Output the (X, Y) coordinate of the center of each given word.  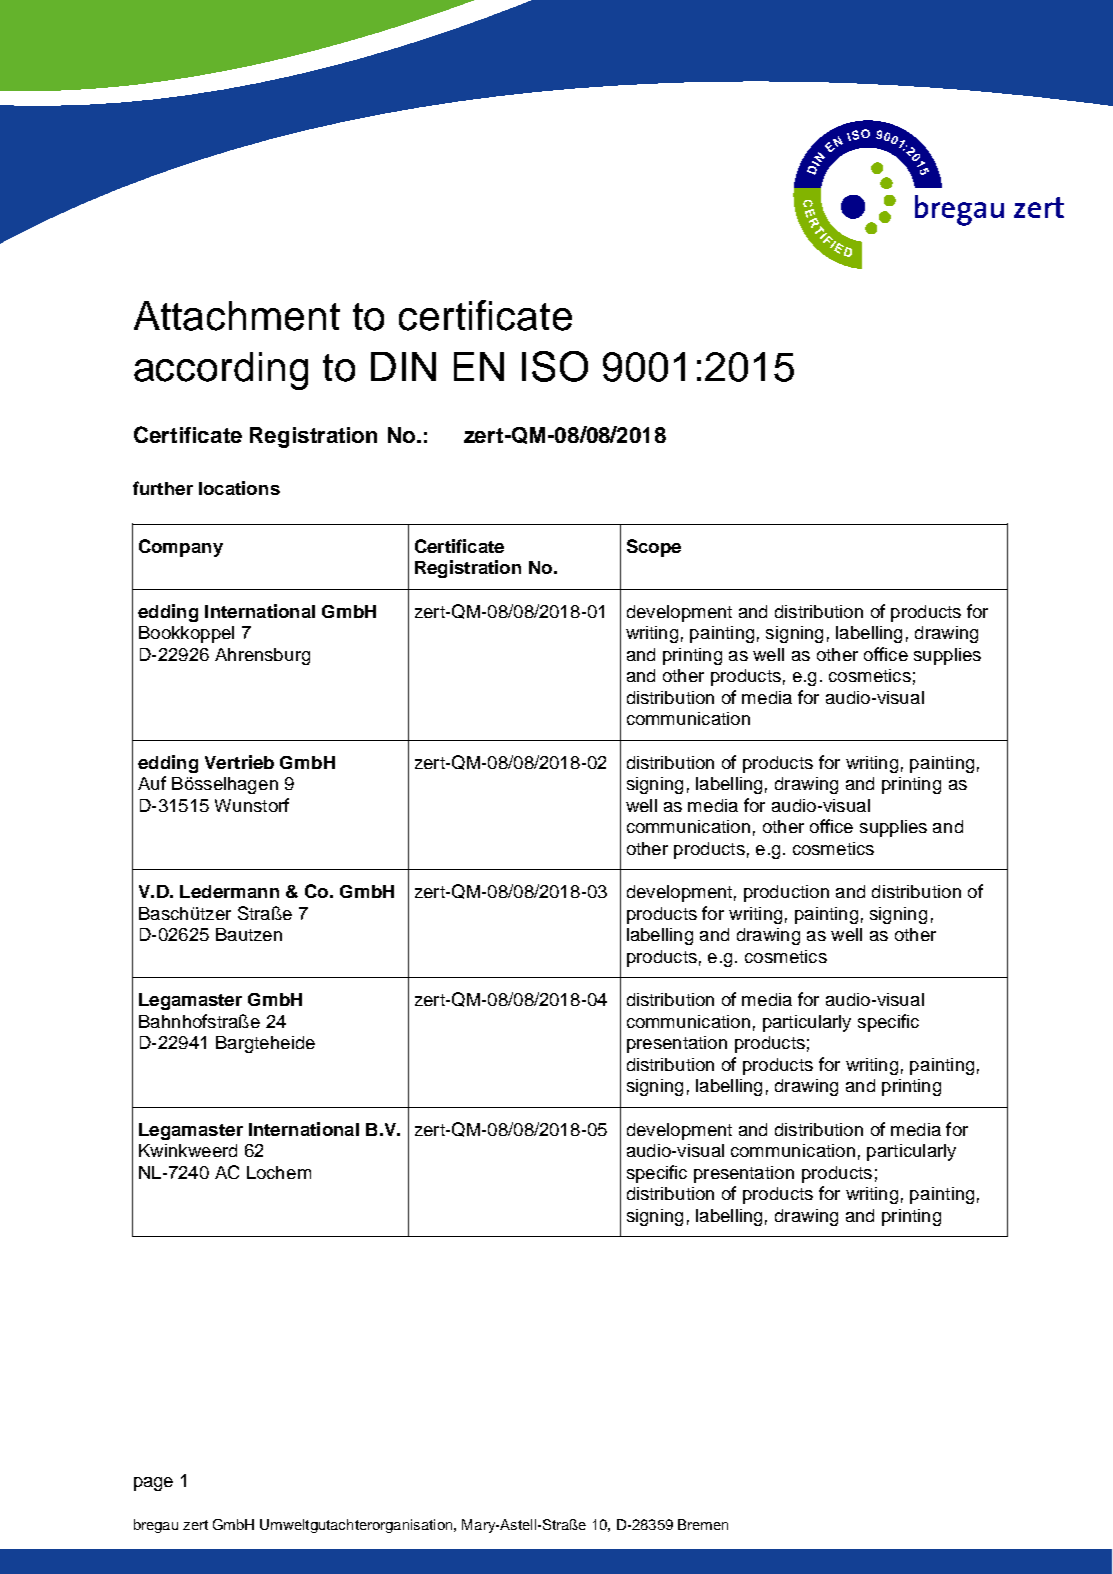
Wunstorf (252, 805)
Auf (152, 783)
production (786, 893)
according (221, 371)
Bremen (703, 1524)
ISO (555, 366)
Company (181, 548)
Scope (654, 548)
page (153, 1484)
